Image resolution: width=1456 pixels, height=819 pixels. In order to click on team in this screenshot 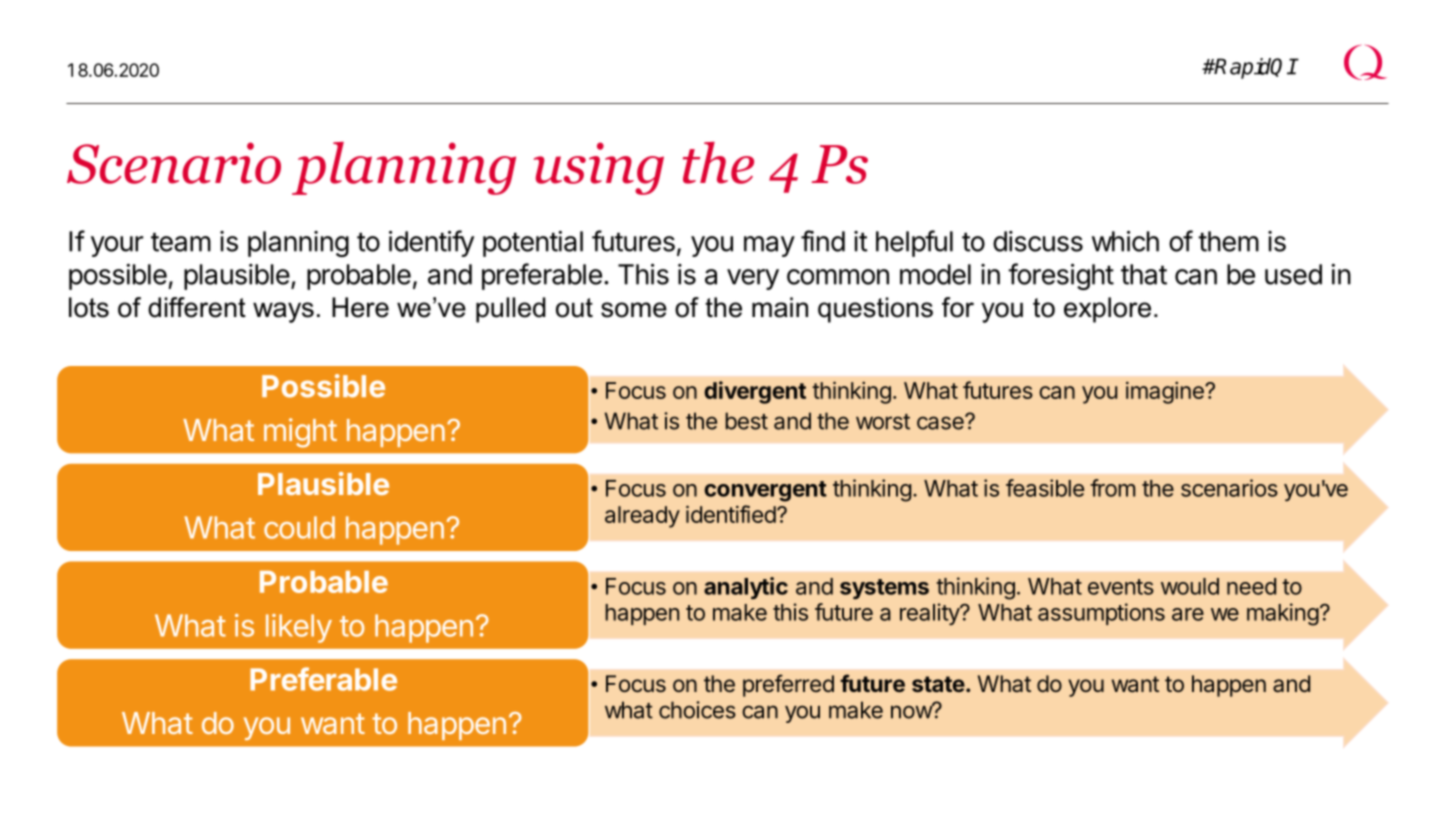, I will do `click(181, 242)`.
